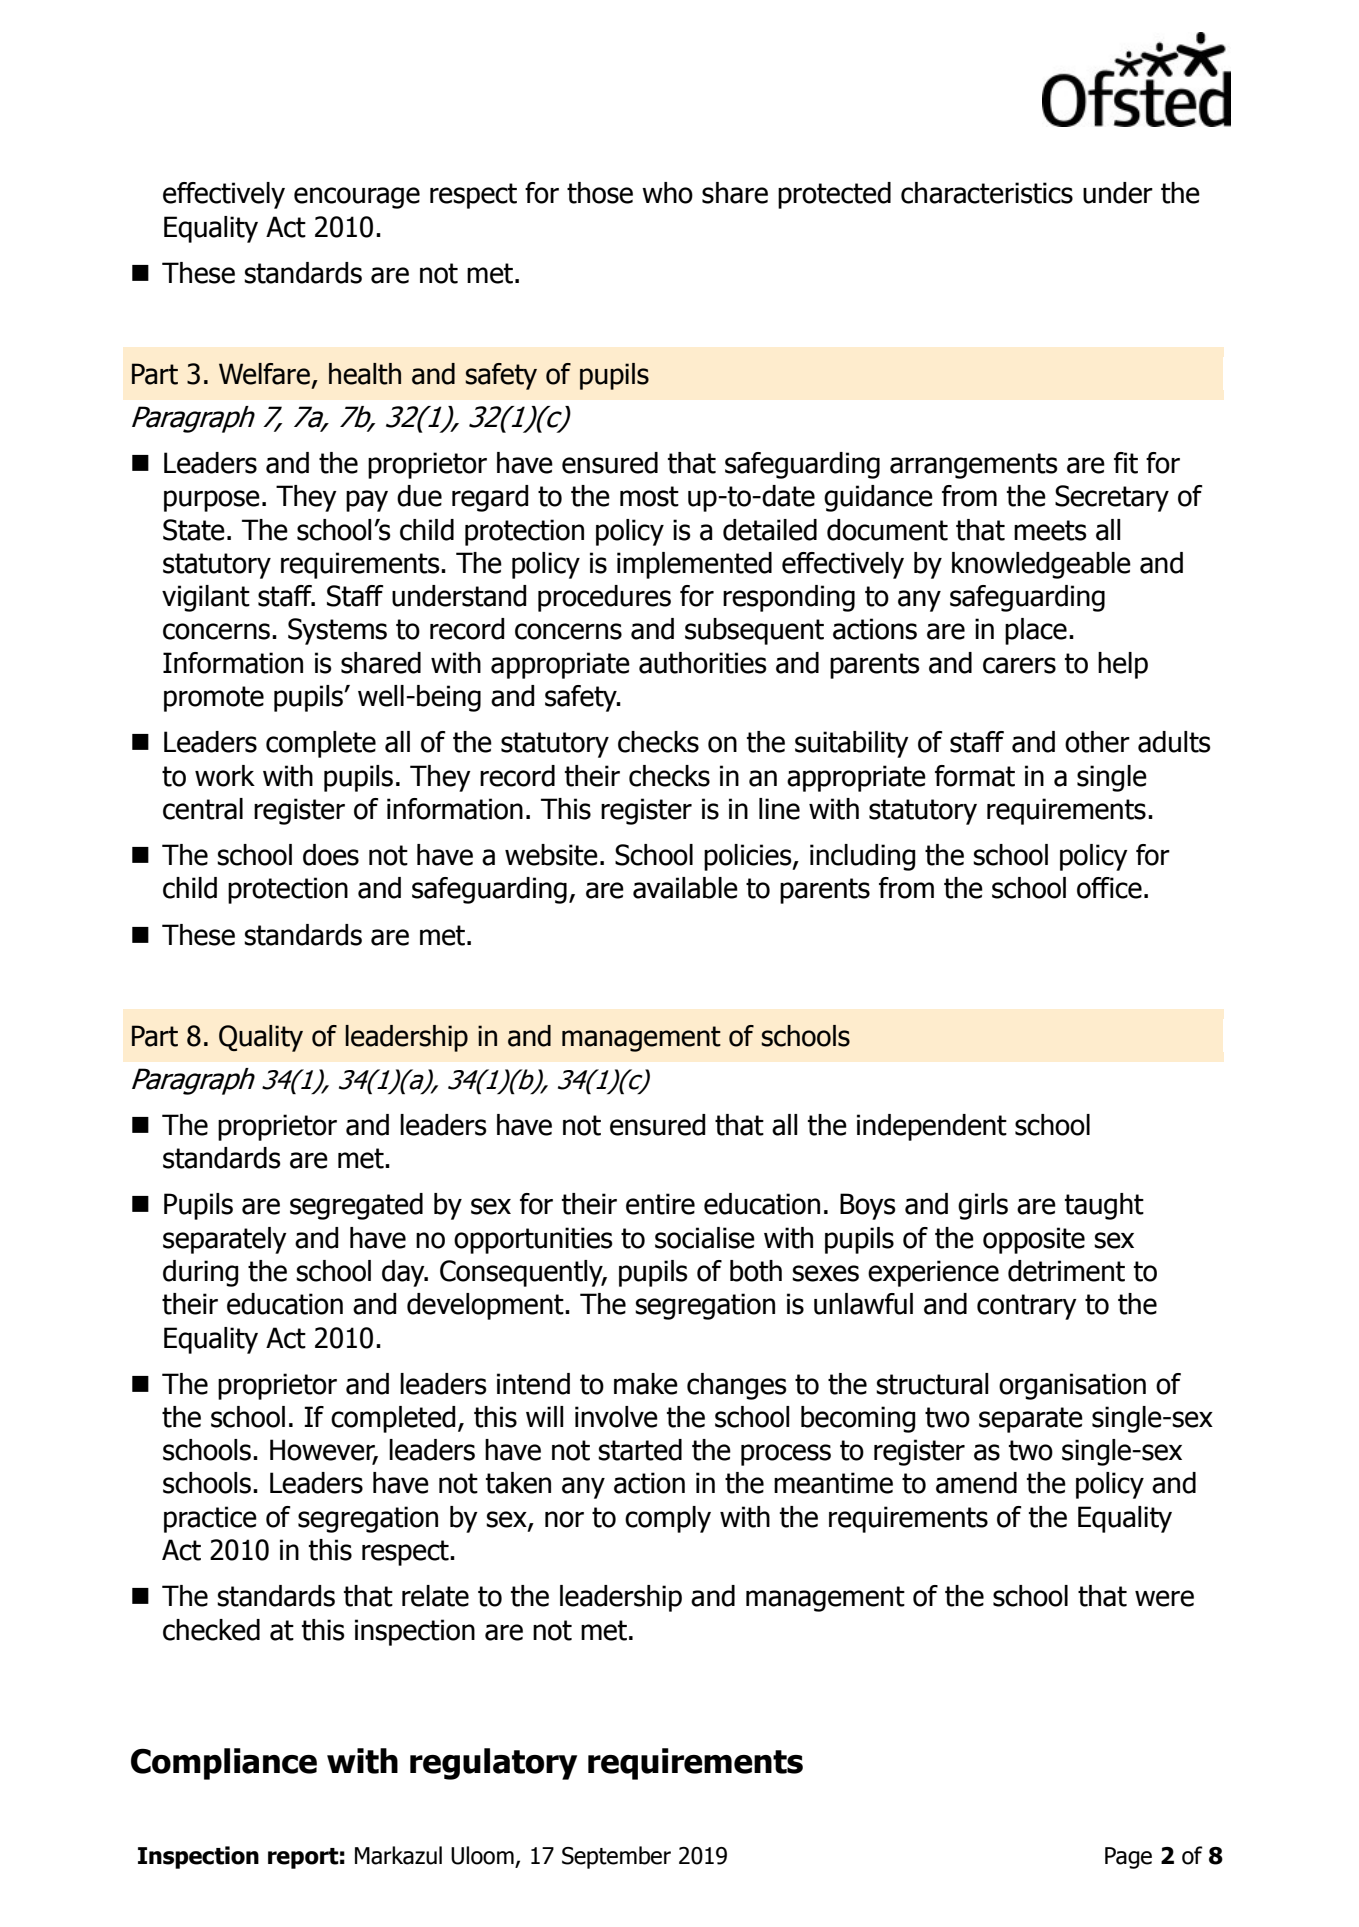  What do you see at coordinates (1066, 1271) in the page?
I see `detriment` at bounding box center [1066, 1271].
